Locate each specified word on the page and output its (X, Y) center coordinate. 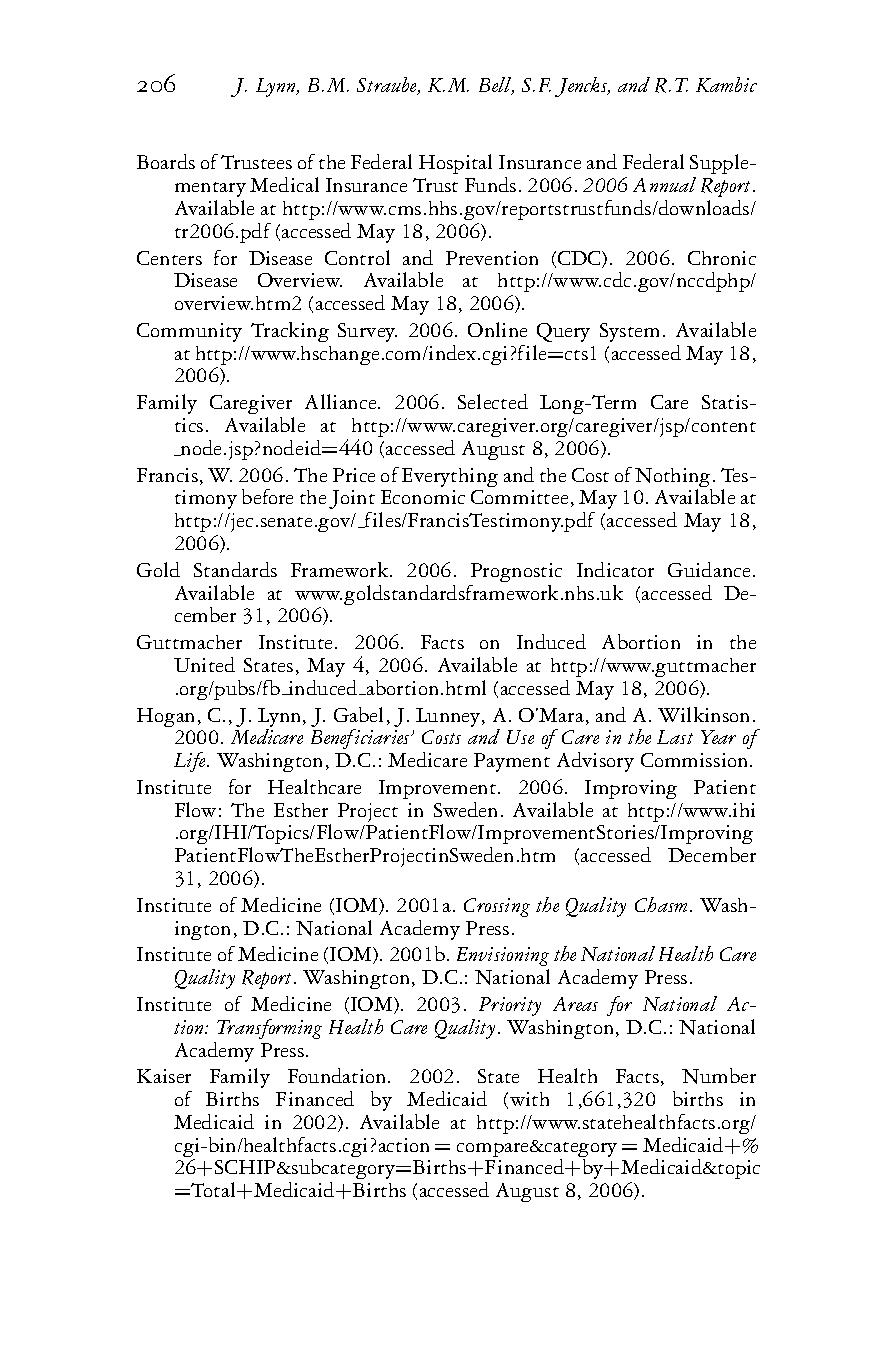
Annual (664, 184)
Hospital (455, 164)
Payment (512, 762)
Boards (166, 161)
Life (191, 762)
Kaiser (164, 1076)
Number (719, 1076)
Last (675, 737)
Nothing (673, 479)
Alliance (342, 401)
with (529, 1099)
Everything (450, 477)
